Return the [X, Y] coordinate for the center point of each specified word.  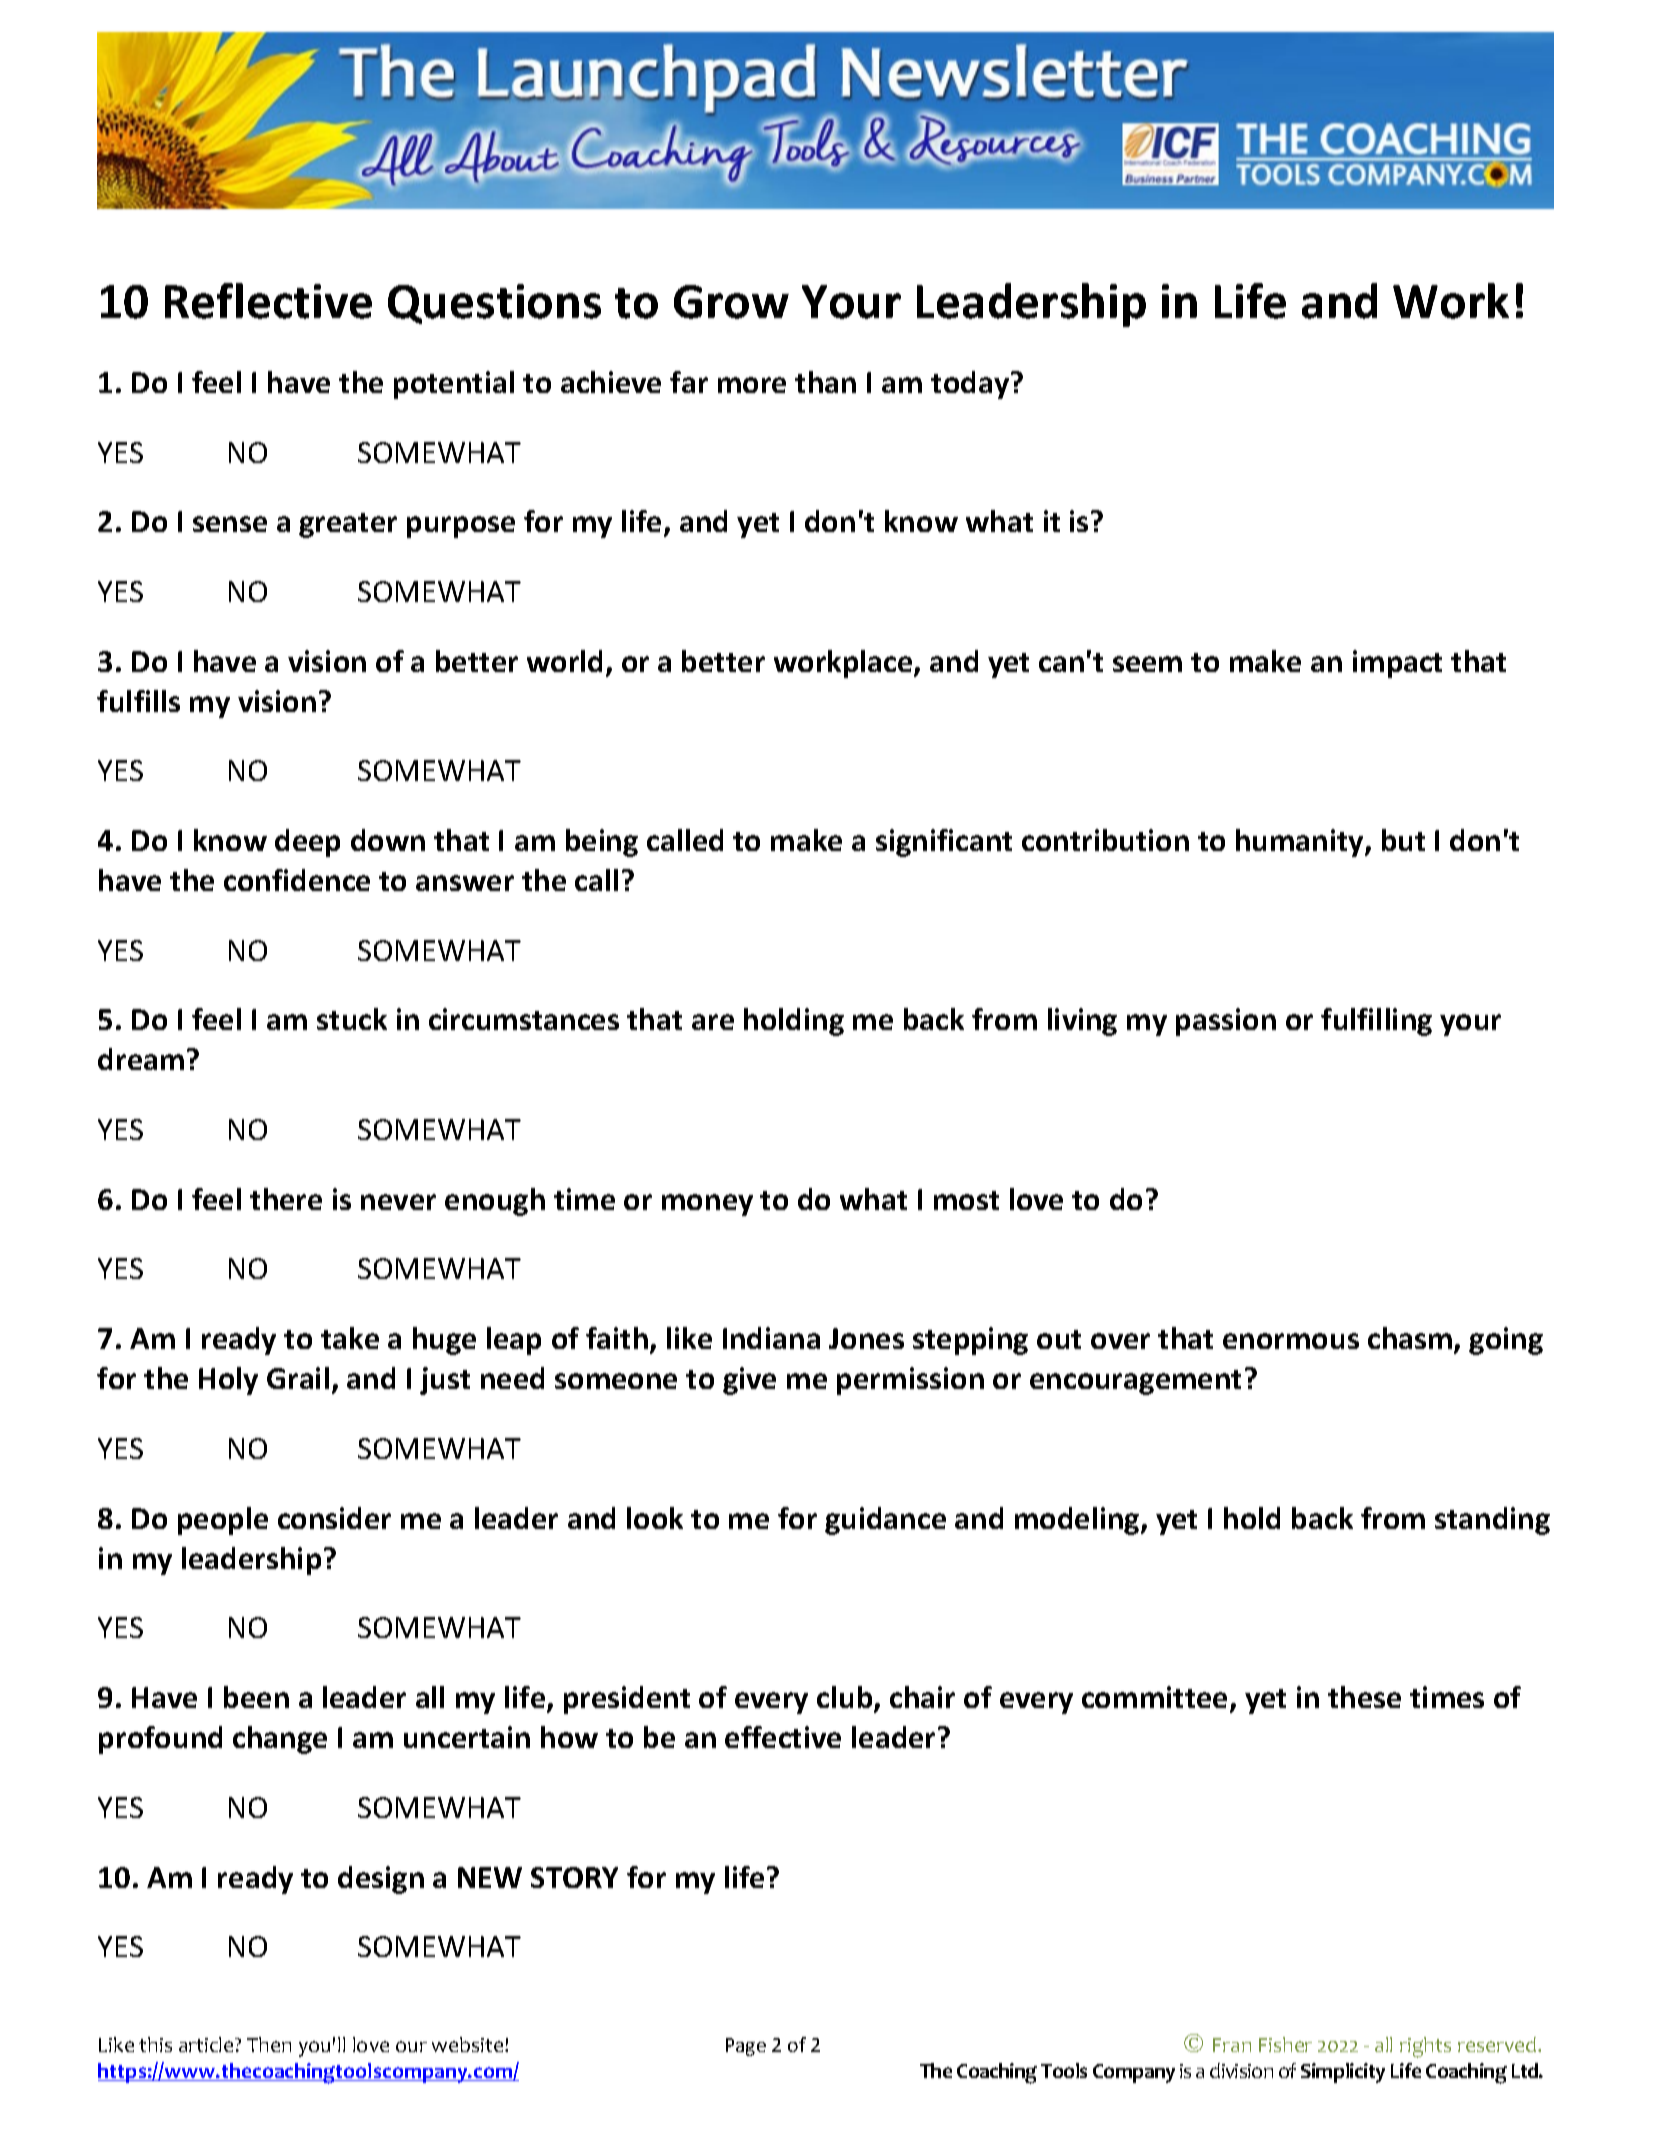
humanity [1301, 843]
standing [1492, 1521]
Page [746, 2047]
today [971, 385]
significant [944, 843]
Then [269, 2044]
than [825, 382]
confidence [297, 880]
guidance [885, 1521]
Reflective [268, 301]
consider [334, 1518]
